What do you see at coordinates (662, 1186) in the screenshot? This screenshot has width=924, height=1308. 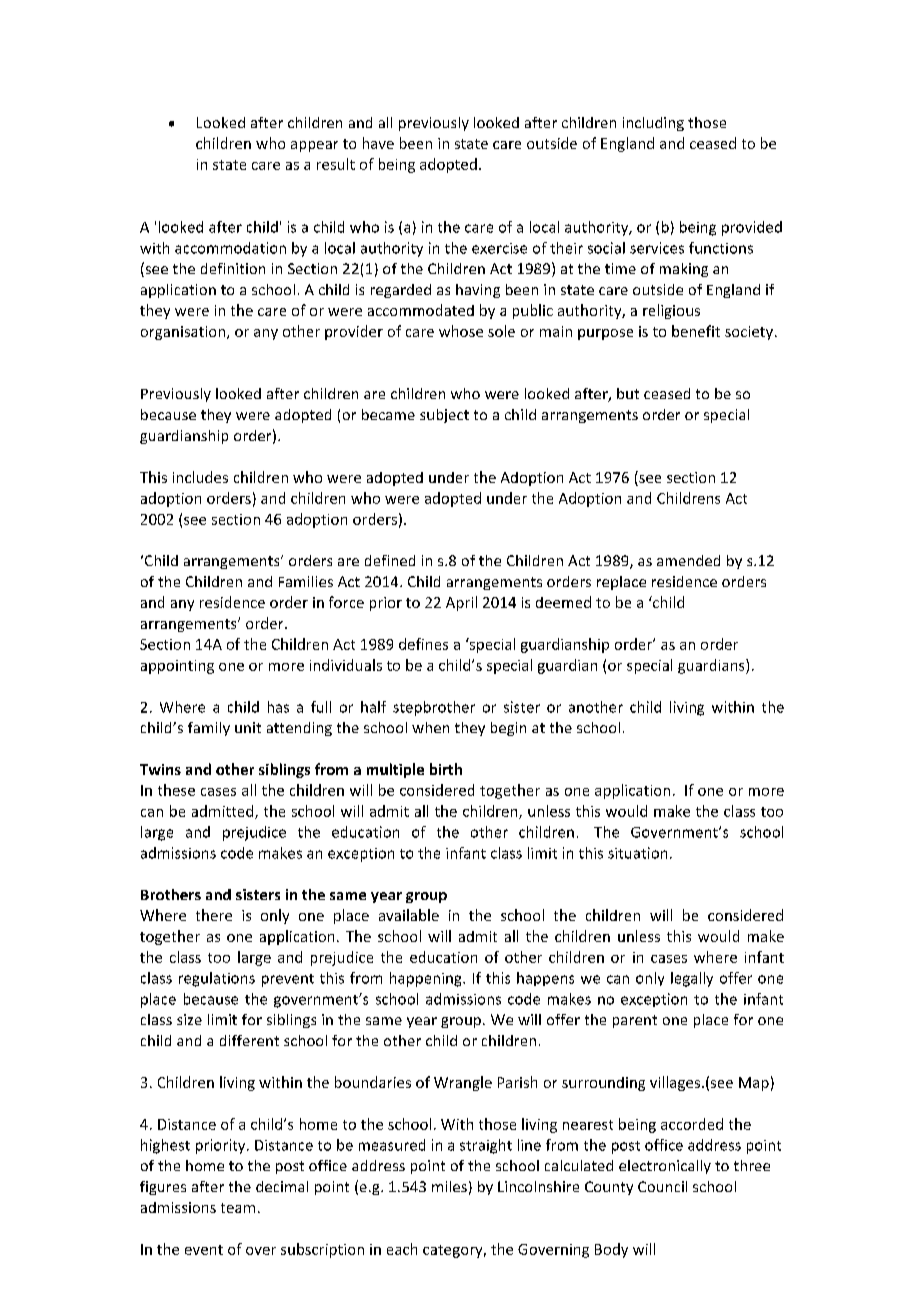 I see `Council` at bounding box center [662, 1186].
